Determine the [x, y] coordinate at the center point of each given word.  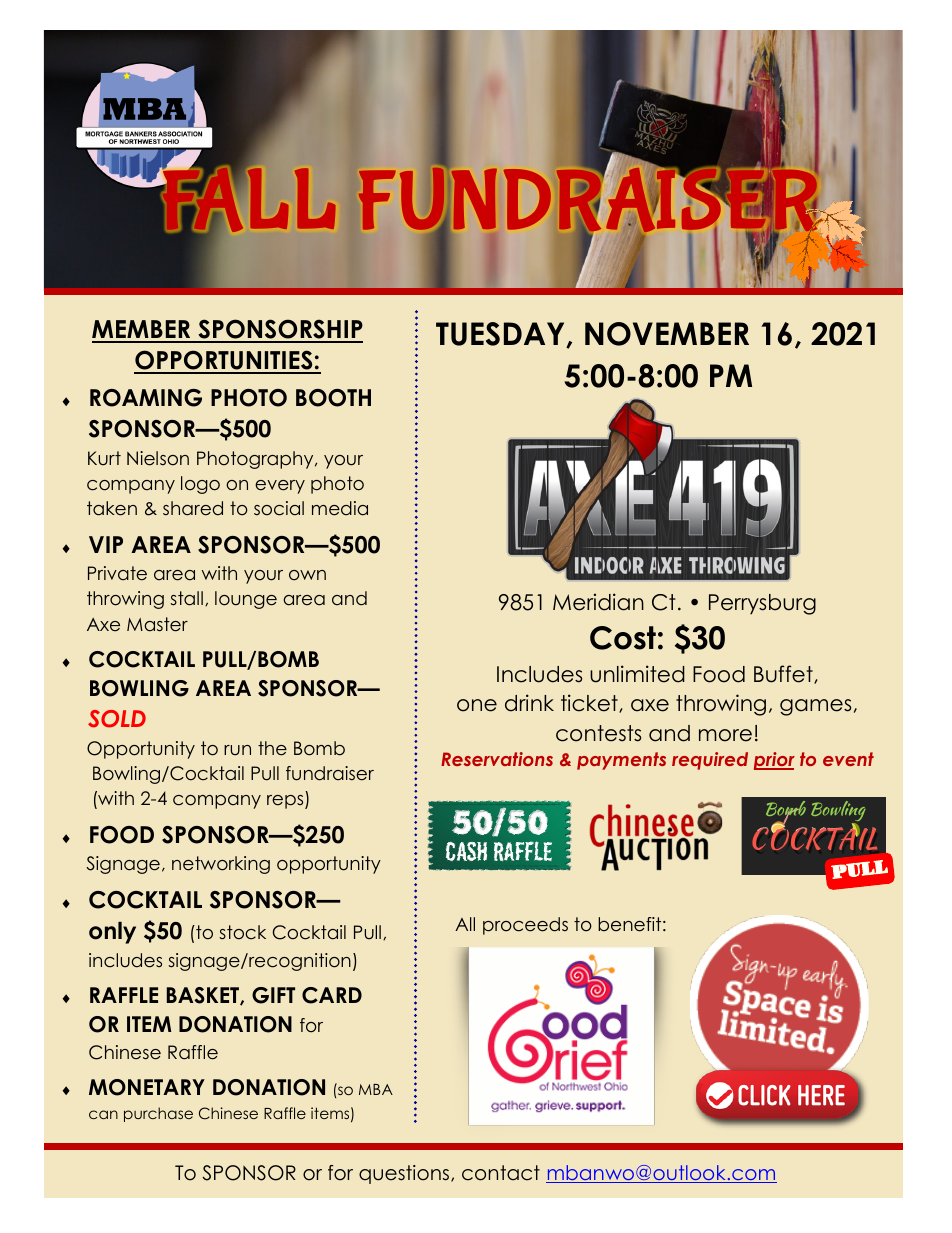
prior [774, 761]
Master [157, 624]
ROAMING [146, 398]
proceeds [525, 926]
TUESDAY [501, 335]
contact [501, 1173]
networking [221, 865]
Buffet [784, 674]
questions [405, 1174]
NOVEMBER [667, 334]
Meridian [598, 602]
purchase [158, 1114]
